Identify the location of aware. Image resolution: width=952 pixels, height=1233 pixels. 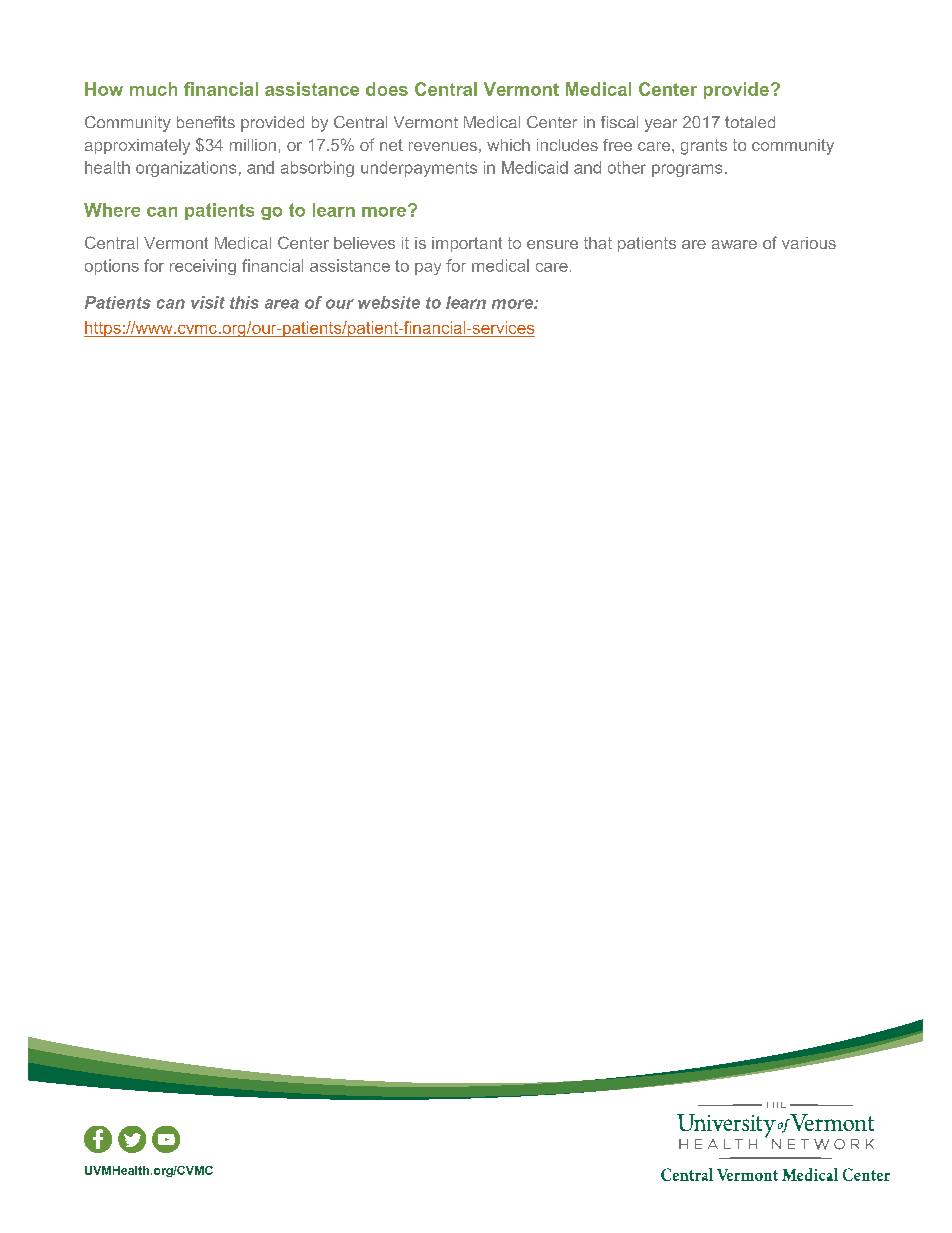
(734, 244).
